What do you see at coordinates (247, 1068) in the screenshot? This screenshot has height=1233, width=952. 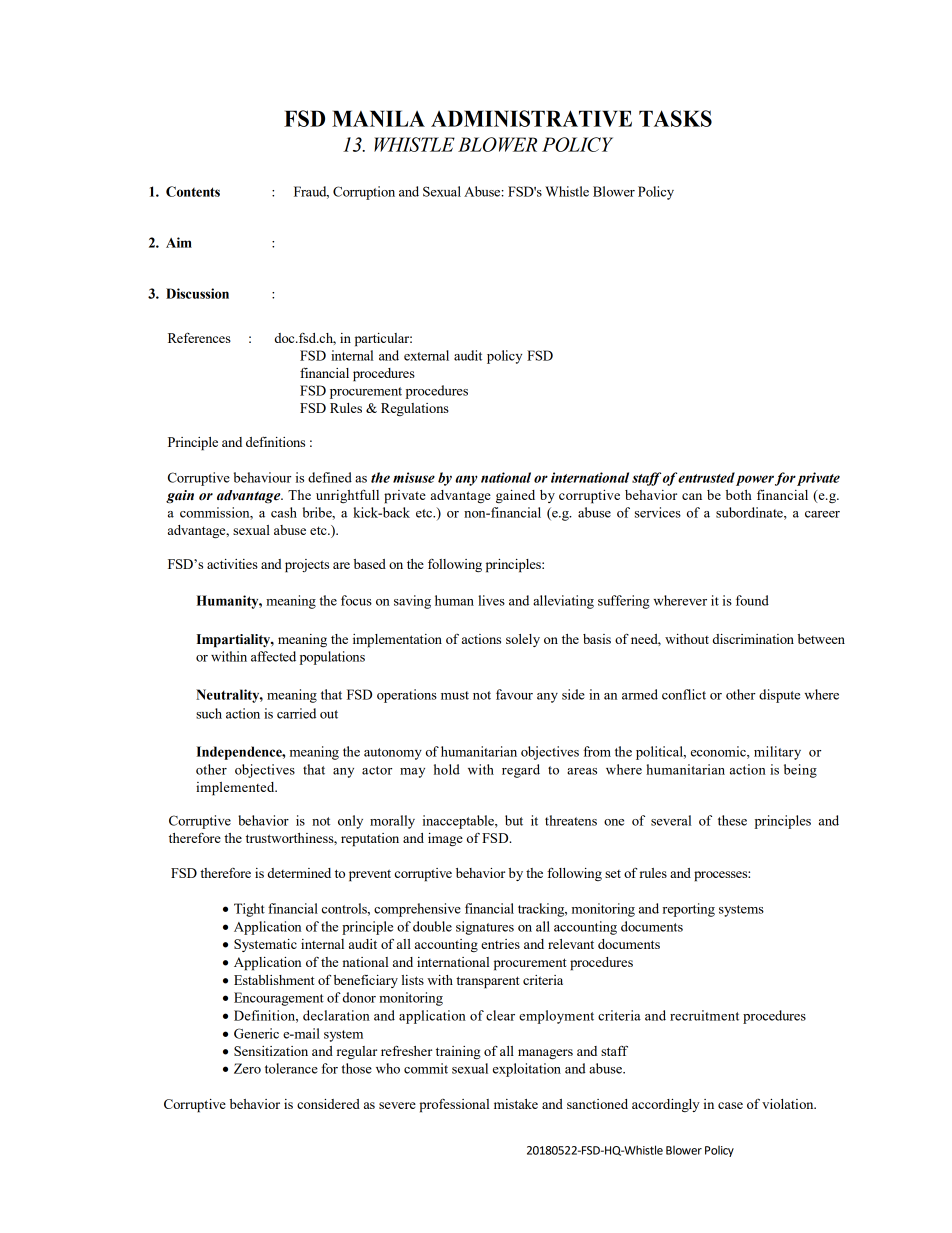 I see `Zero` at bounding box center [247, 1068].
